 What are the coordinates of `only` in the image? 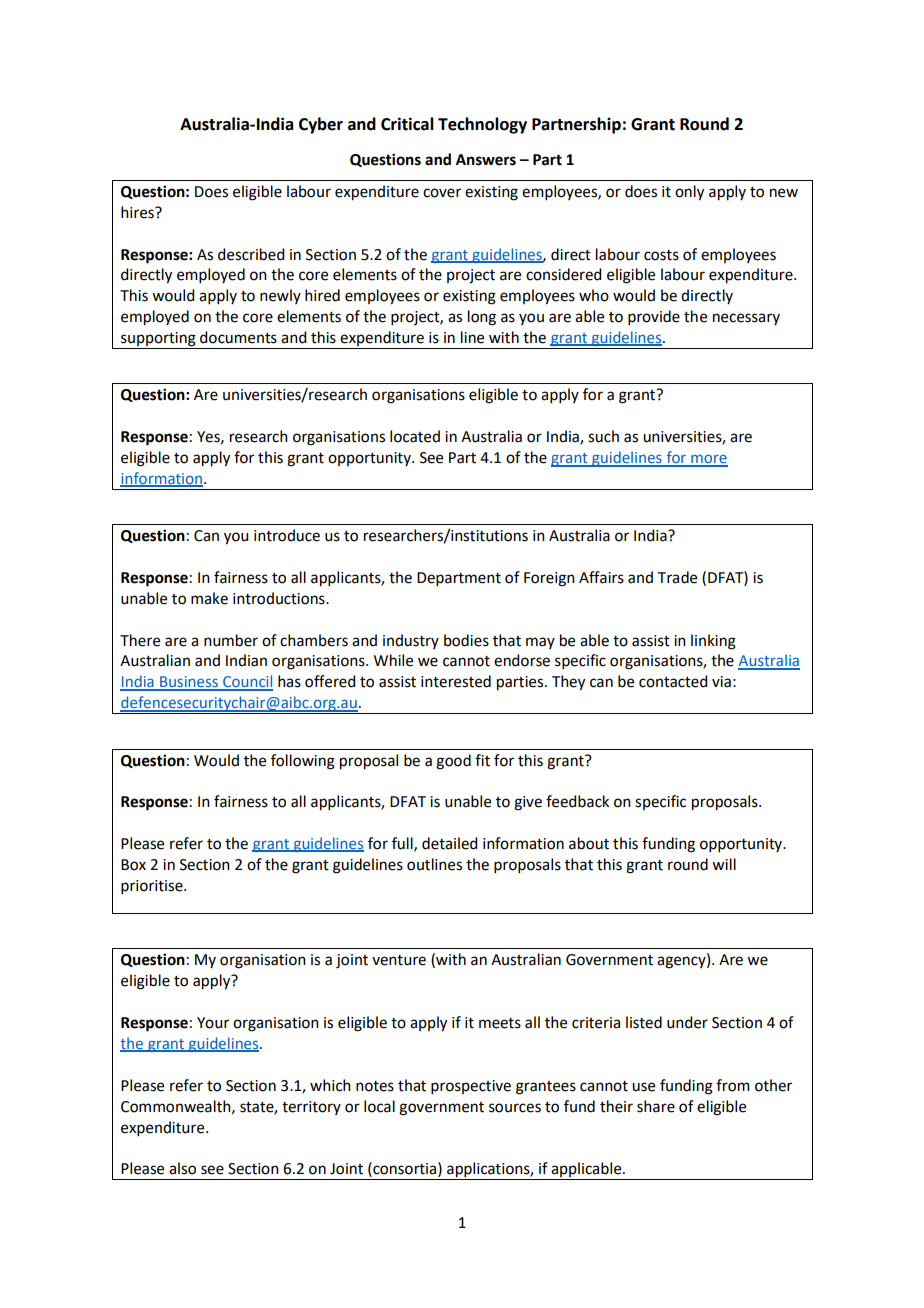 It's located at (689, 193).
